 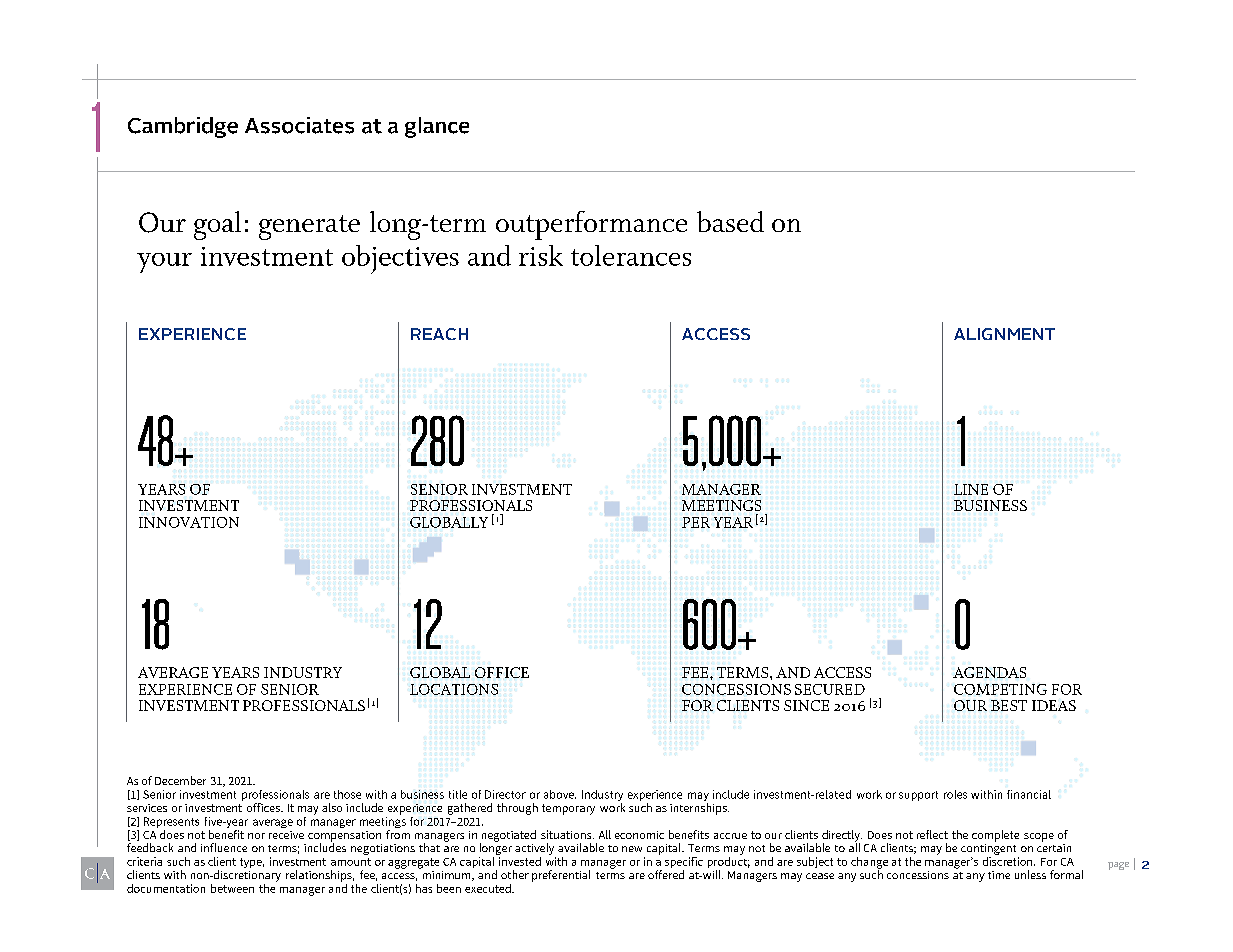 I want to click on tolerances, so click(x=631, y=255).
